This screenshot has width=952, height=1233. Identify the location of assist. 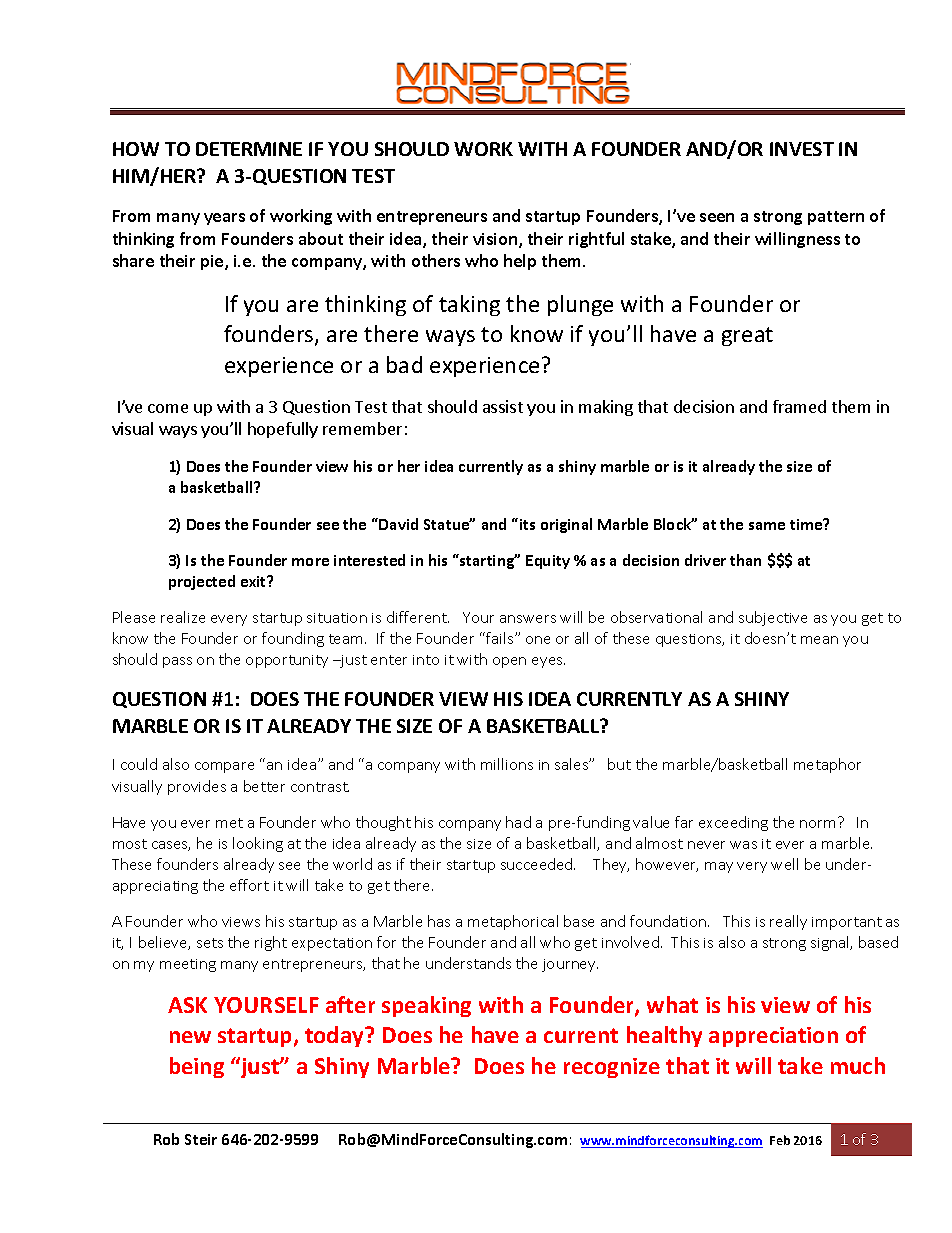
(503, 406).
